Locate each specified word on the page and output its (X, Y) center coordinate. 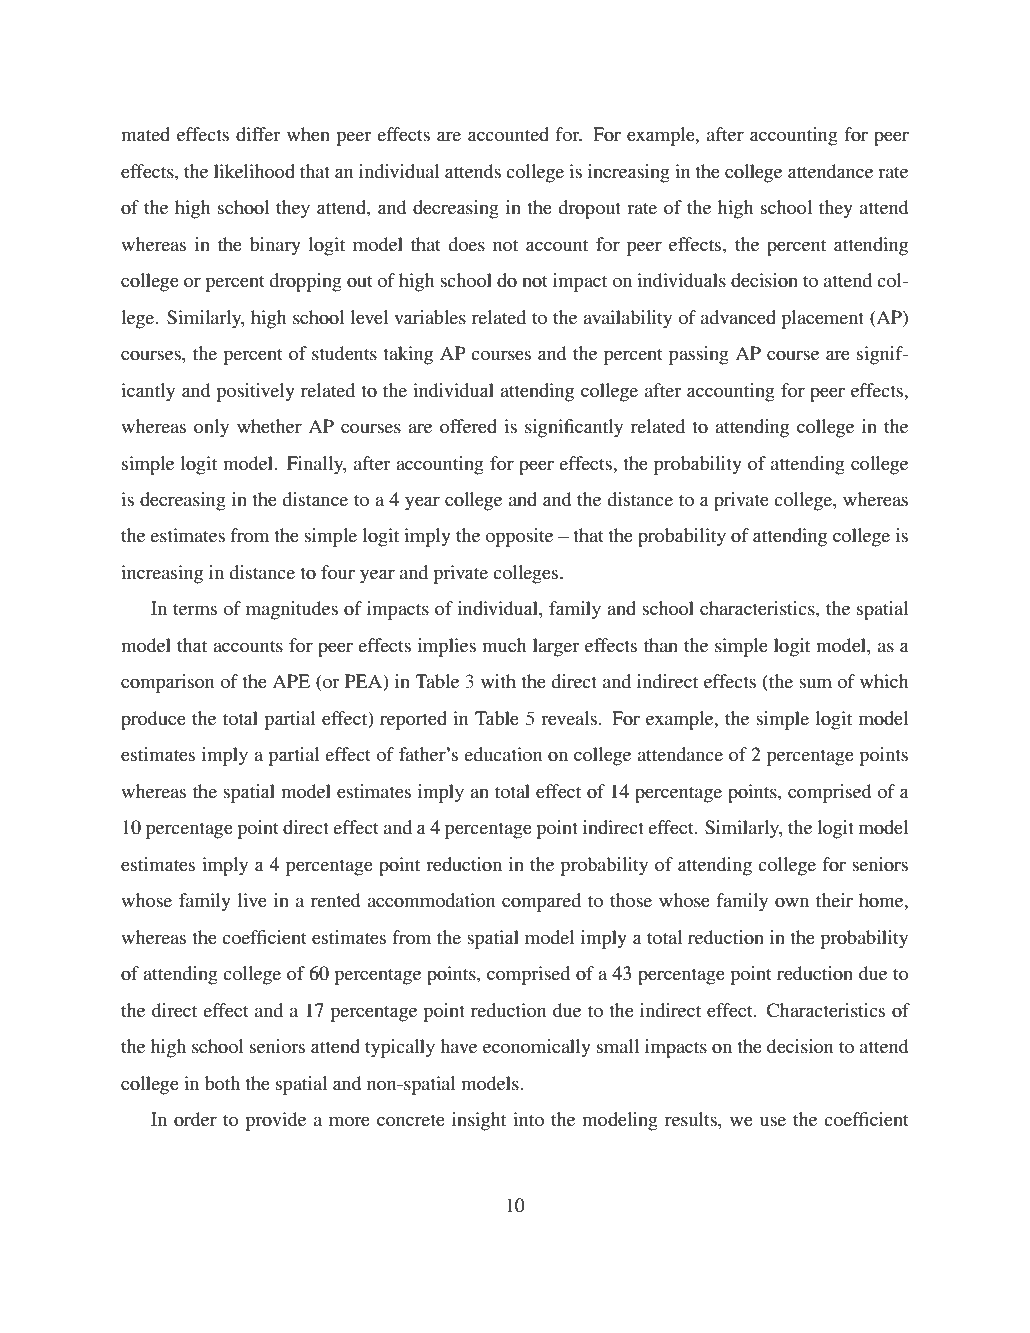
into (528, 1119)
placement (822, 319)
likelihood (254, 171)
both (222, 1083)
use (773, 1121)
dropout (589, 209)
